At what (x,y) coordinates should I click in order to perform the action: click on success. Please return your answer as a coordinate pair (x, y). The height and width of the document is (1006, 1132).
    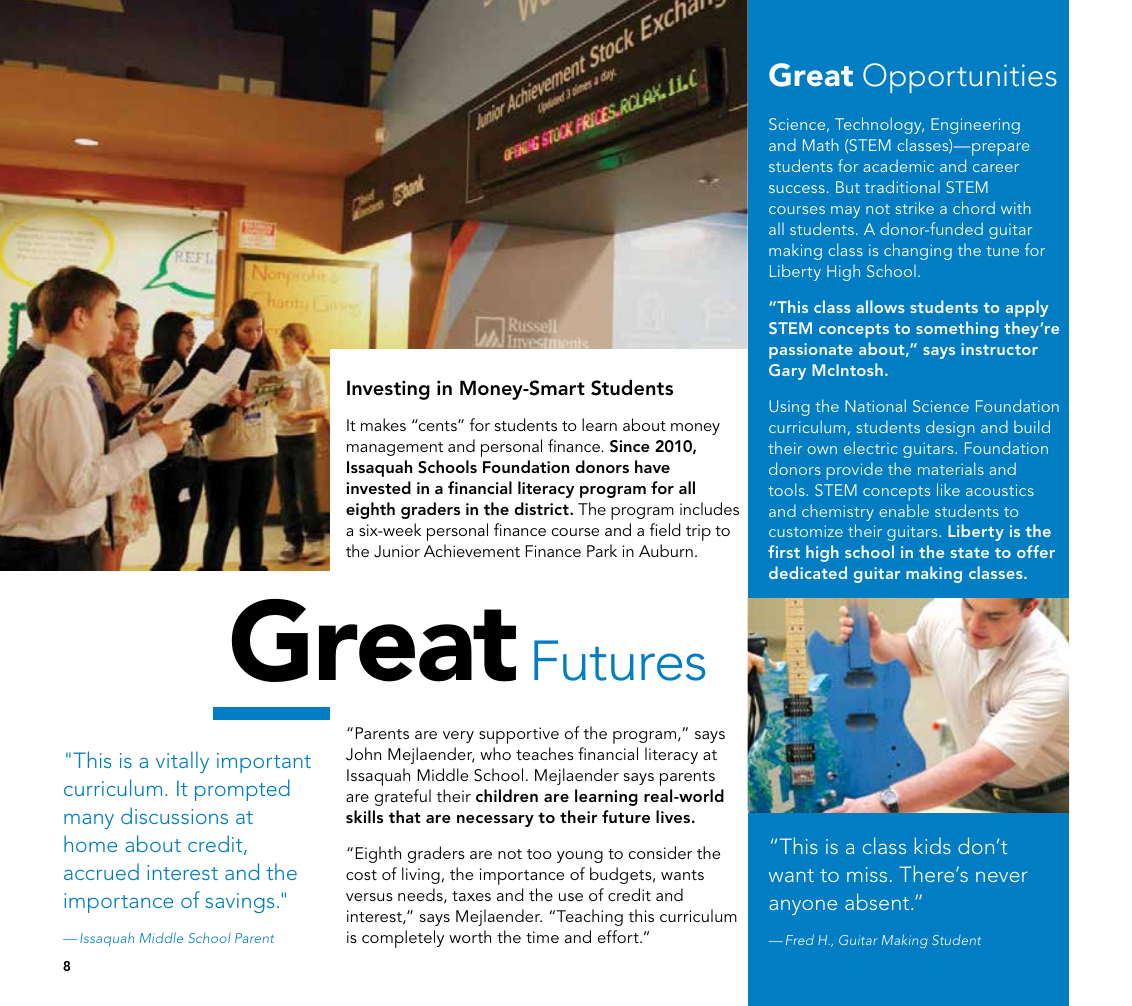
    Looking at the image, I should click on (797, 189).
